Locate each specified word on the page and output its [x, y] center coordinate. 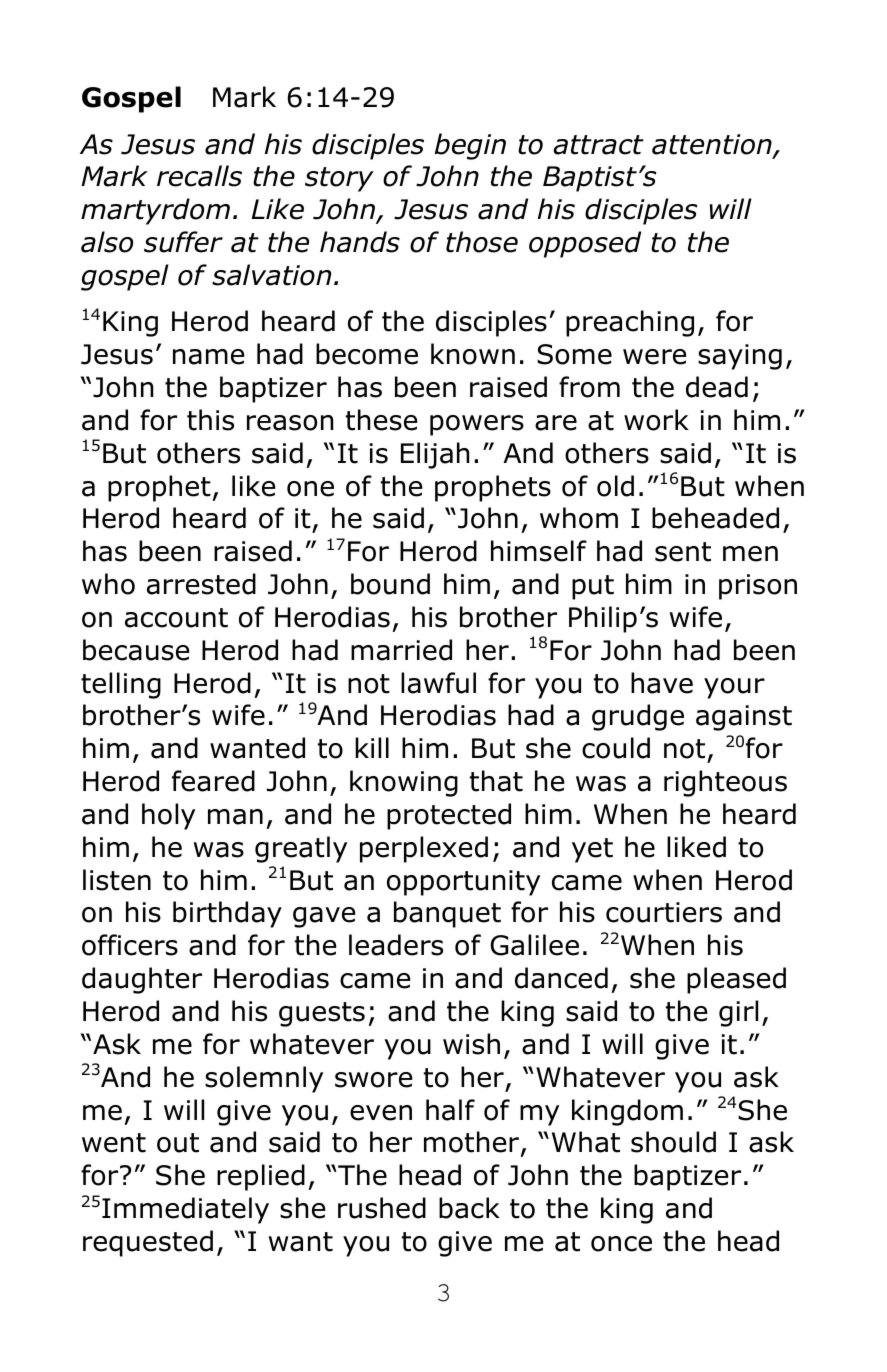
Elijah [435, 455]
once [621, 1244]
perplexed [424, 849]
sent [683, 552]
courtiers [664, 912]
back [469, 1208]
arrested [201, 584]
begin [470, 146]
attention [713, 145]
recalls [199, 176]
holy [168, 816]
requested [148, 1243]
